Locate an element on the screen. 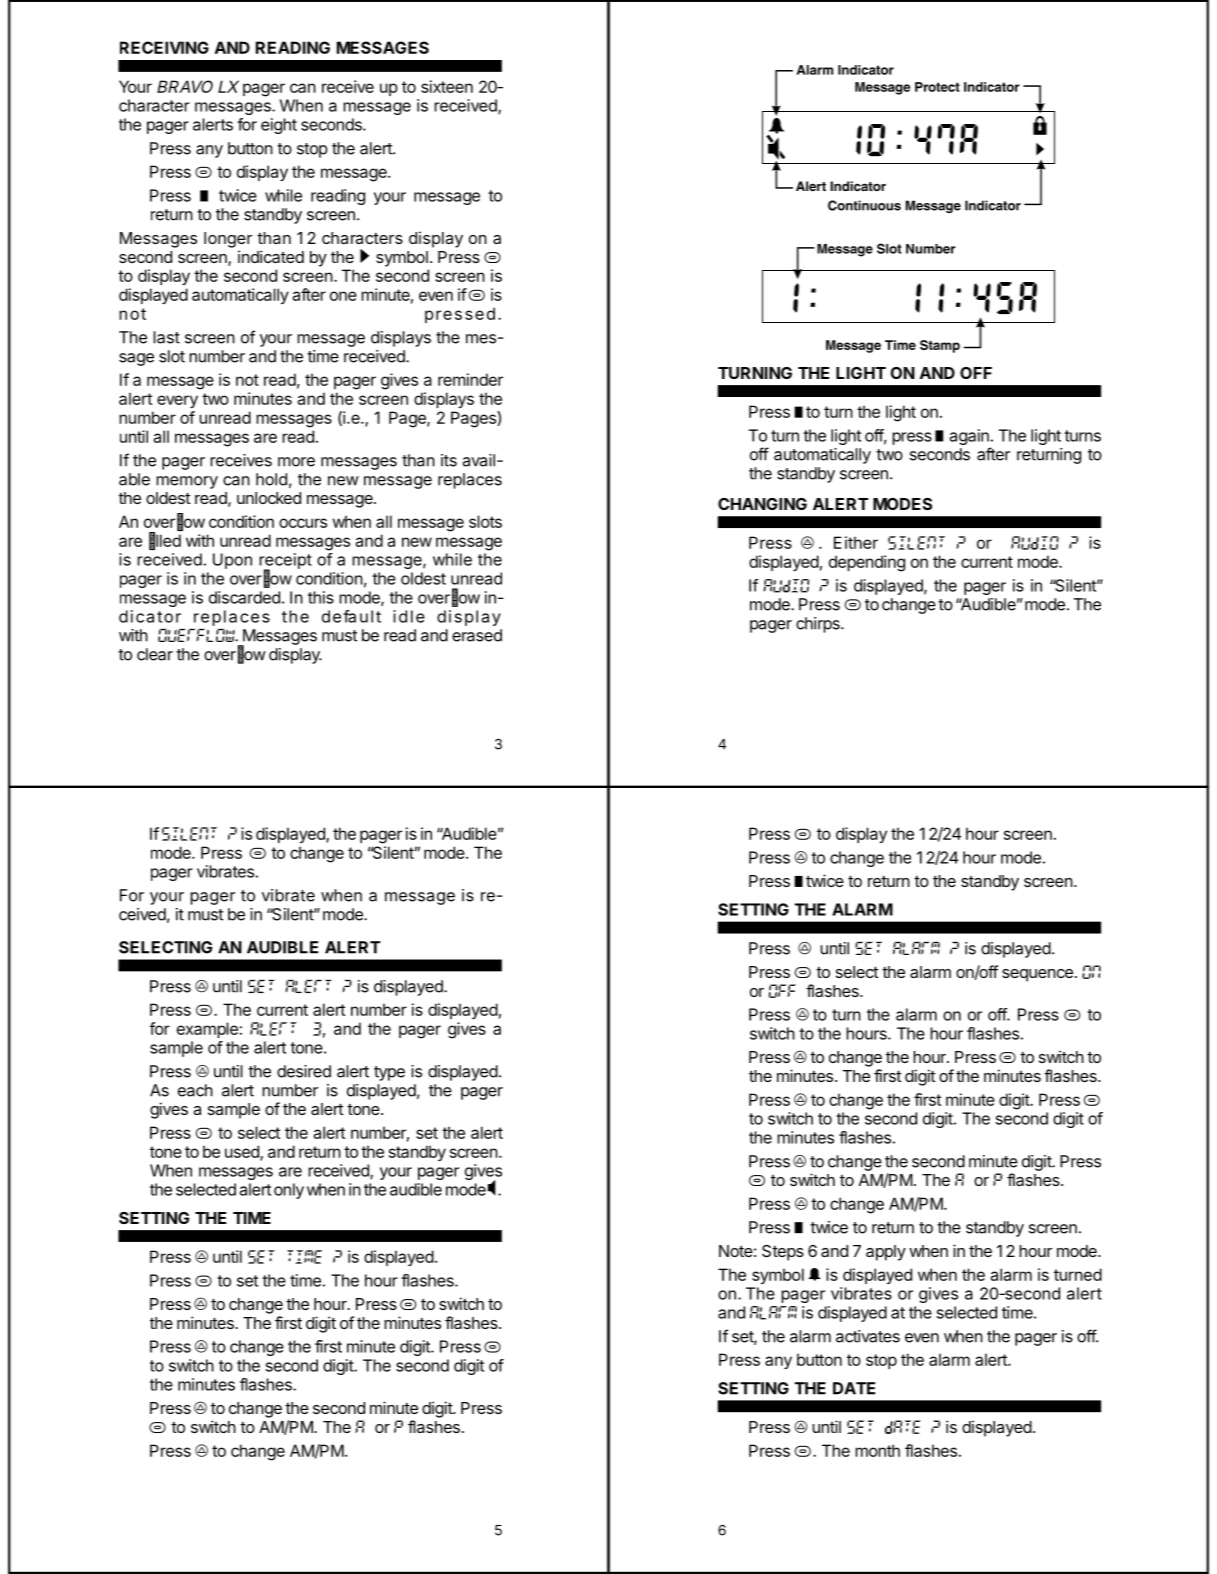  month is located at coordinates (877, 1450).
